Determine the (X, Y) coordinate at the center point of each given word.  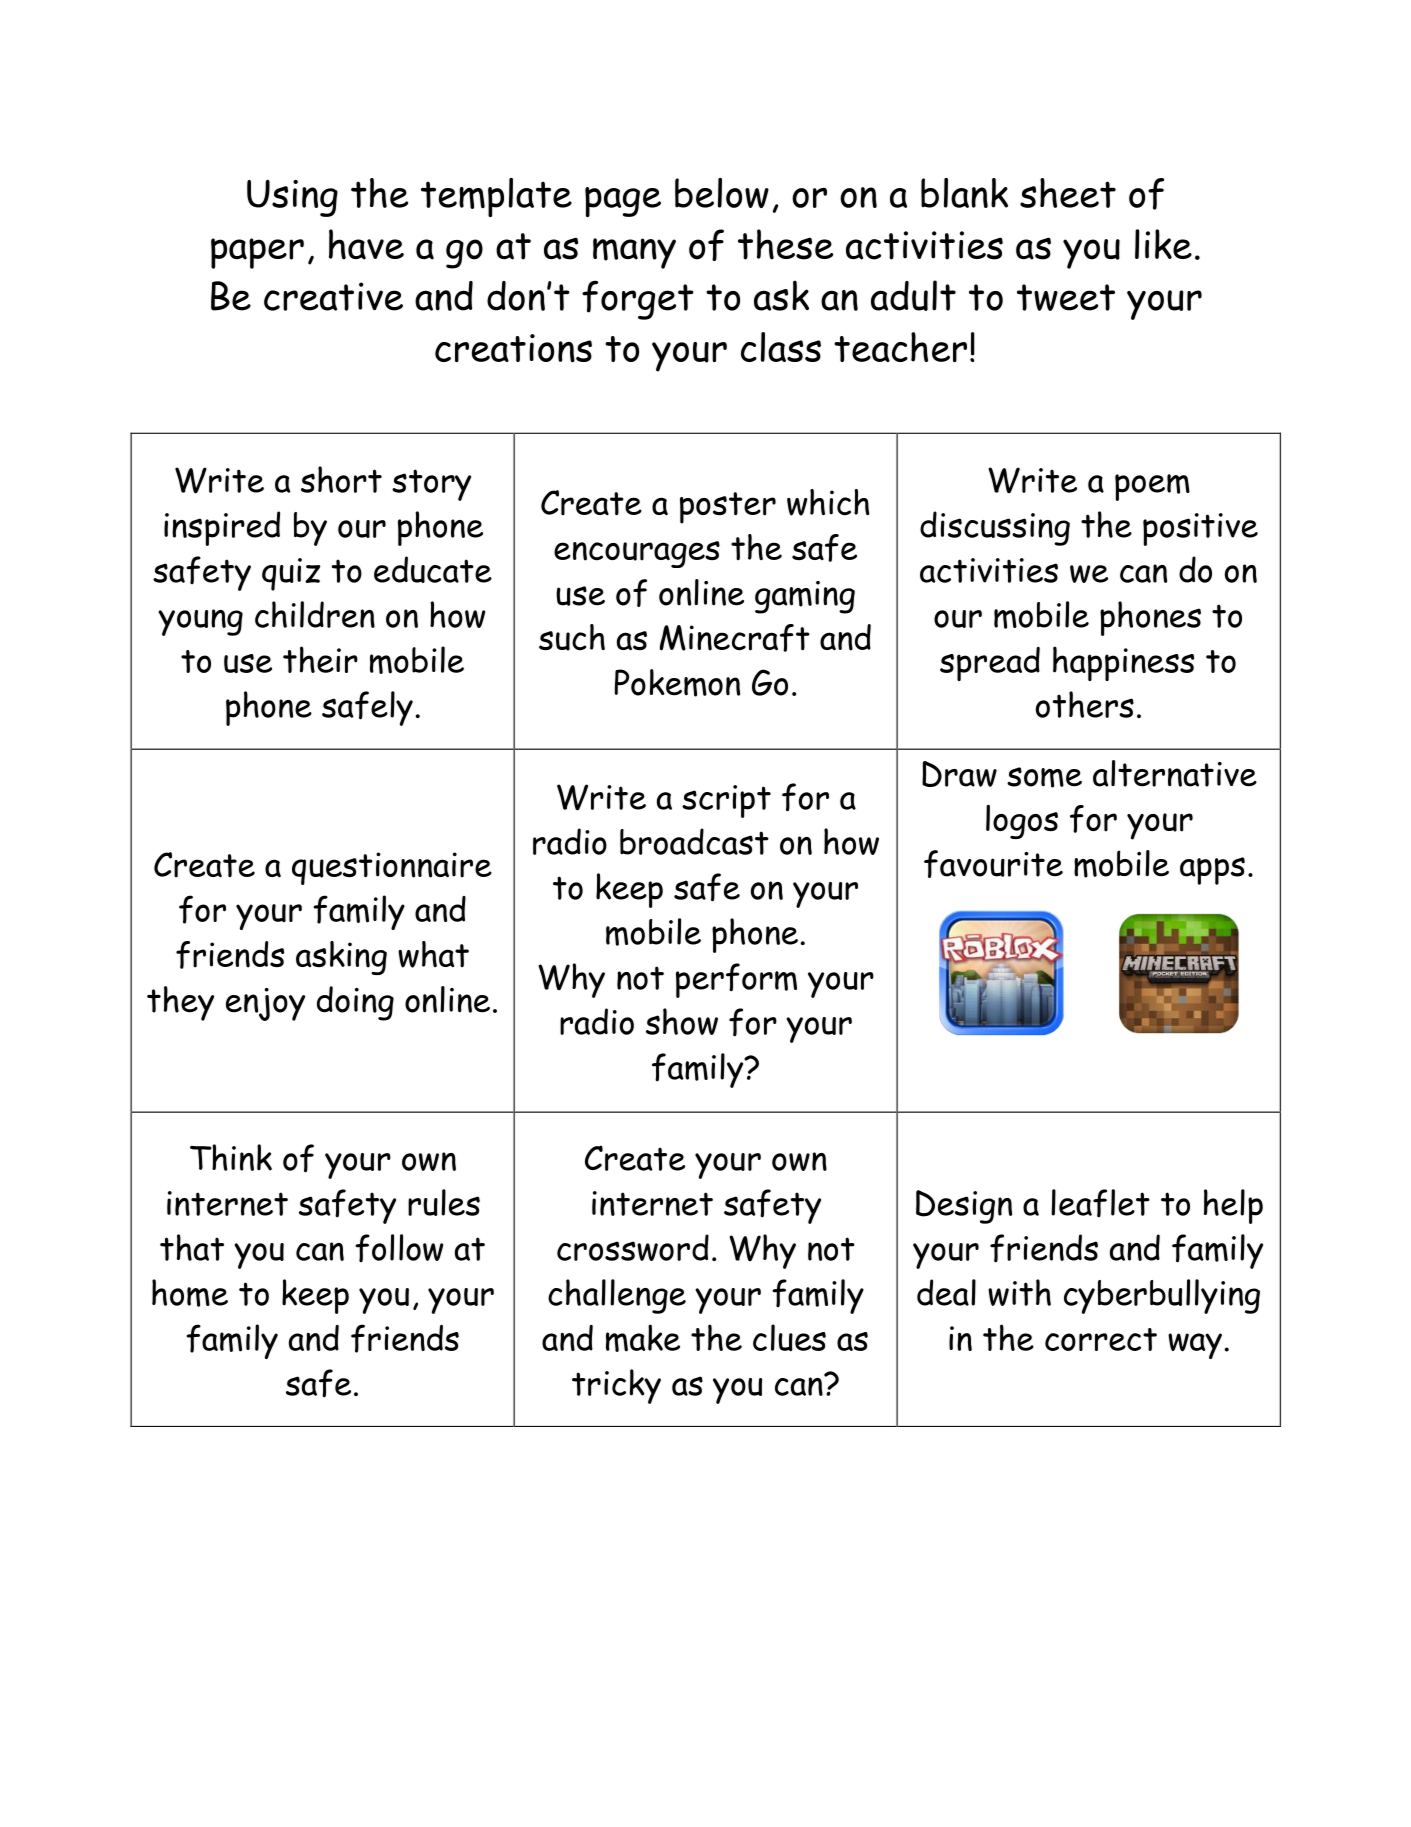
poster (728, 508)
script (726, 801)
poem (1152, 487)
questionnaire (392, 868)
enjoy (265, 1004)
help (1233, 1206)
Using (292, 198)
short (341, 479)
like (1163, 244)
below (722, 193)
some (1044, 777)
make (643, 1338)
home (190, 1293)
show (682, 1021)
